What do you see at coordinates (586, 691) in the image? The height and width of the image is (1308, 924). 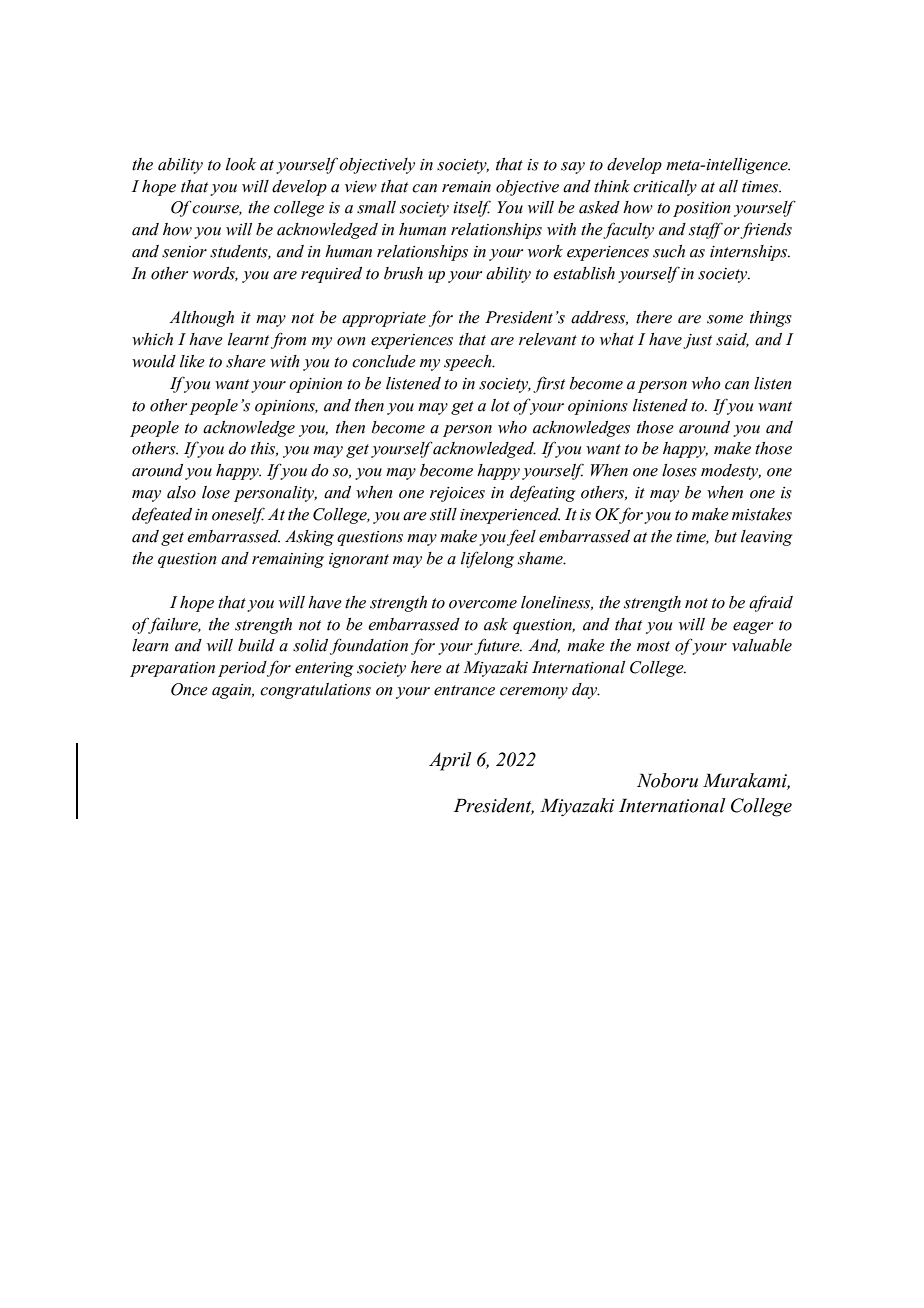 I see `day` at bounding box center [586, 691].
